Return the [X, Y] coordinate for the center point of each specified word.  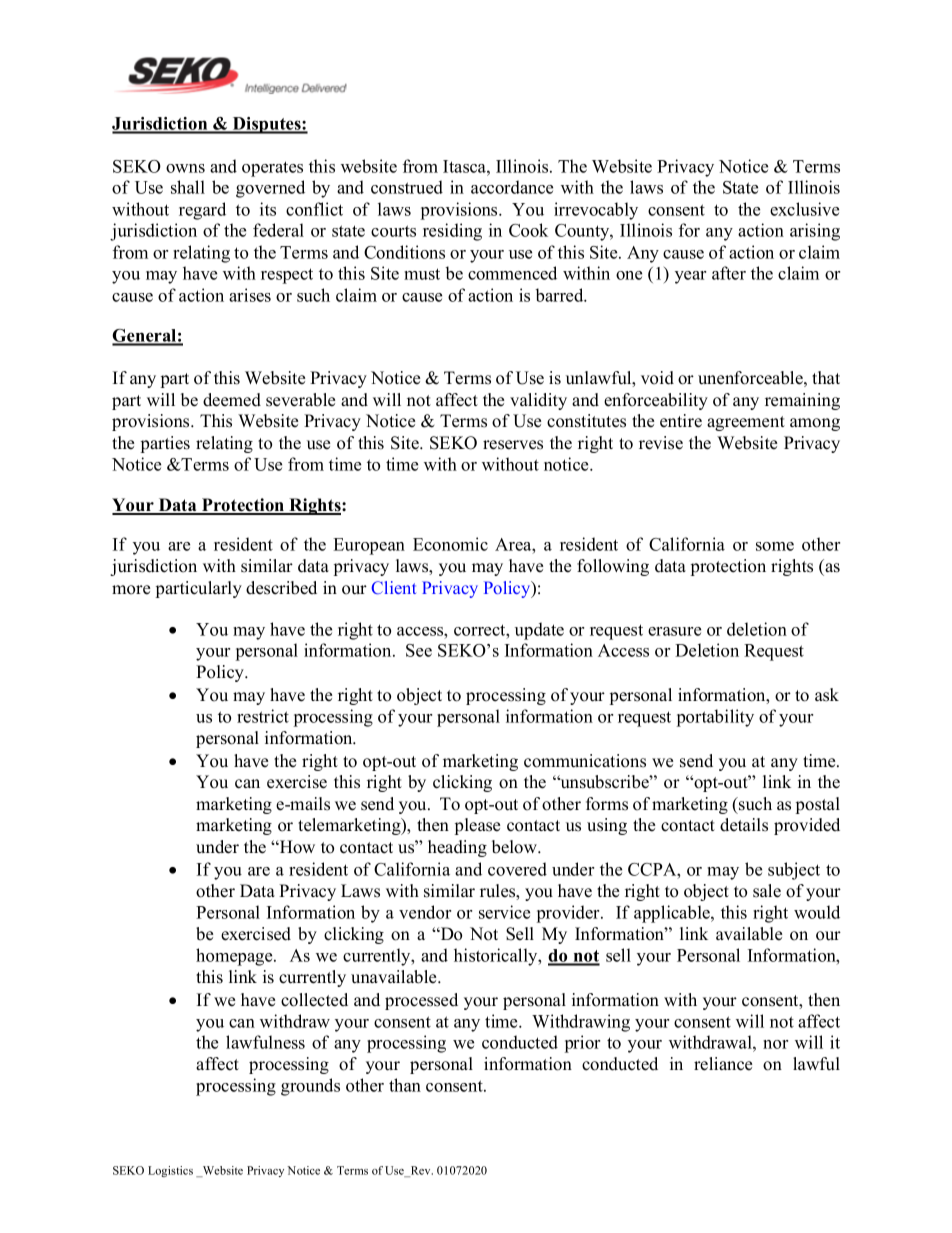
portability [715, 718]
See [419, 650]
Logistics [170, 1171]
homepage [235, 957]
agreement [746, 423]
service [504, 912]
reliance [723, 1064]
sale [767, 891]
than [405, 1085]
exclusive [804, 209]
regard [202, 211]
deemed [232, 400]
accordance [512, 187]
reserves [513, 445]
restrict [263, 716]
